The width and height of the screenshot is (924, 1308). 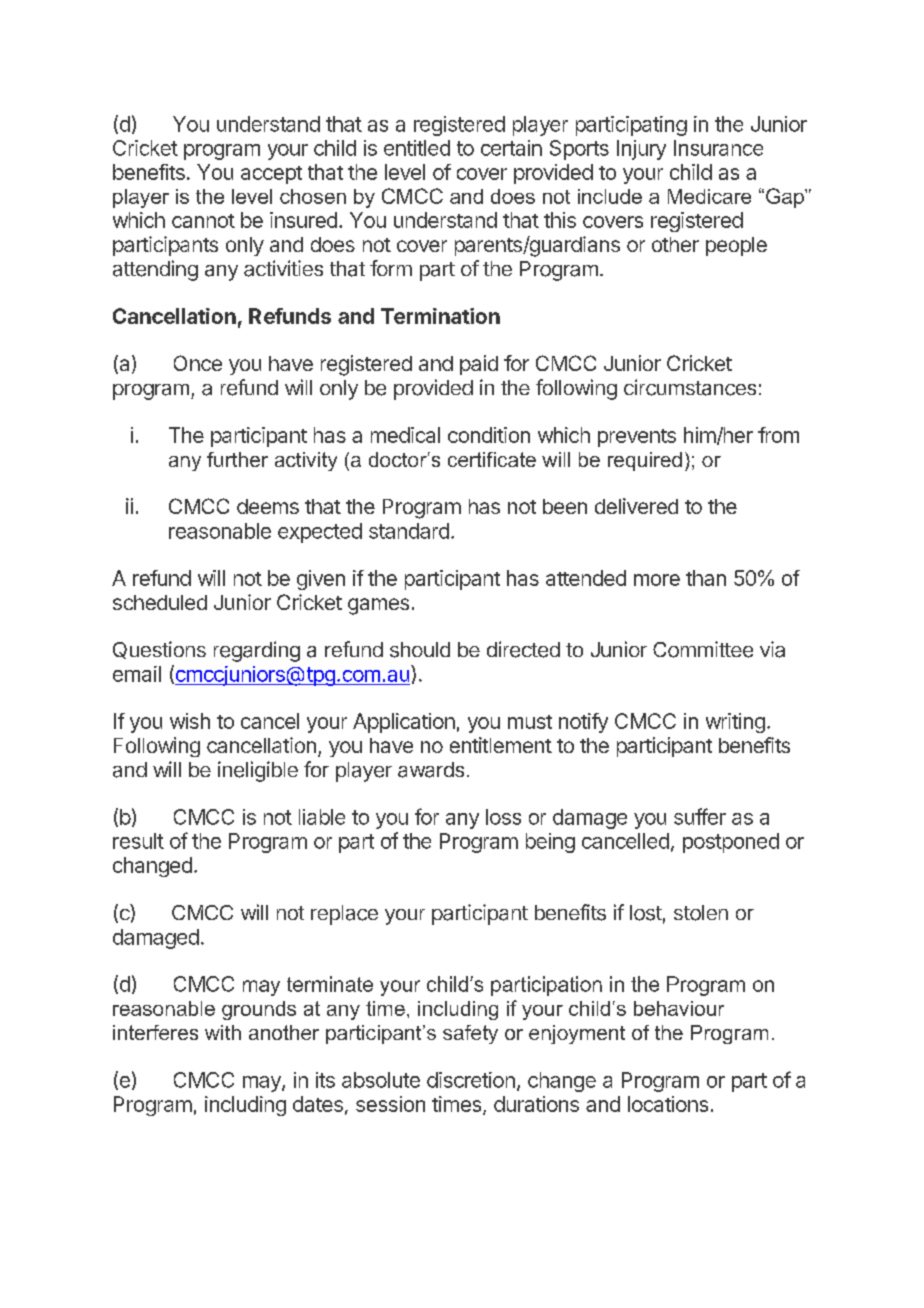 I want to click on accept, so click(x=271, y=175).
